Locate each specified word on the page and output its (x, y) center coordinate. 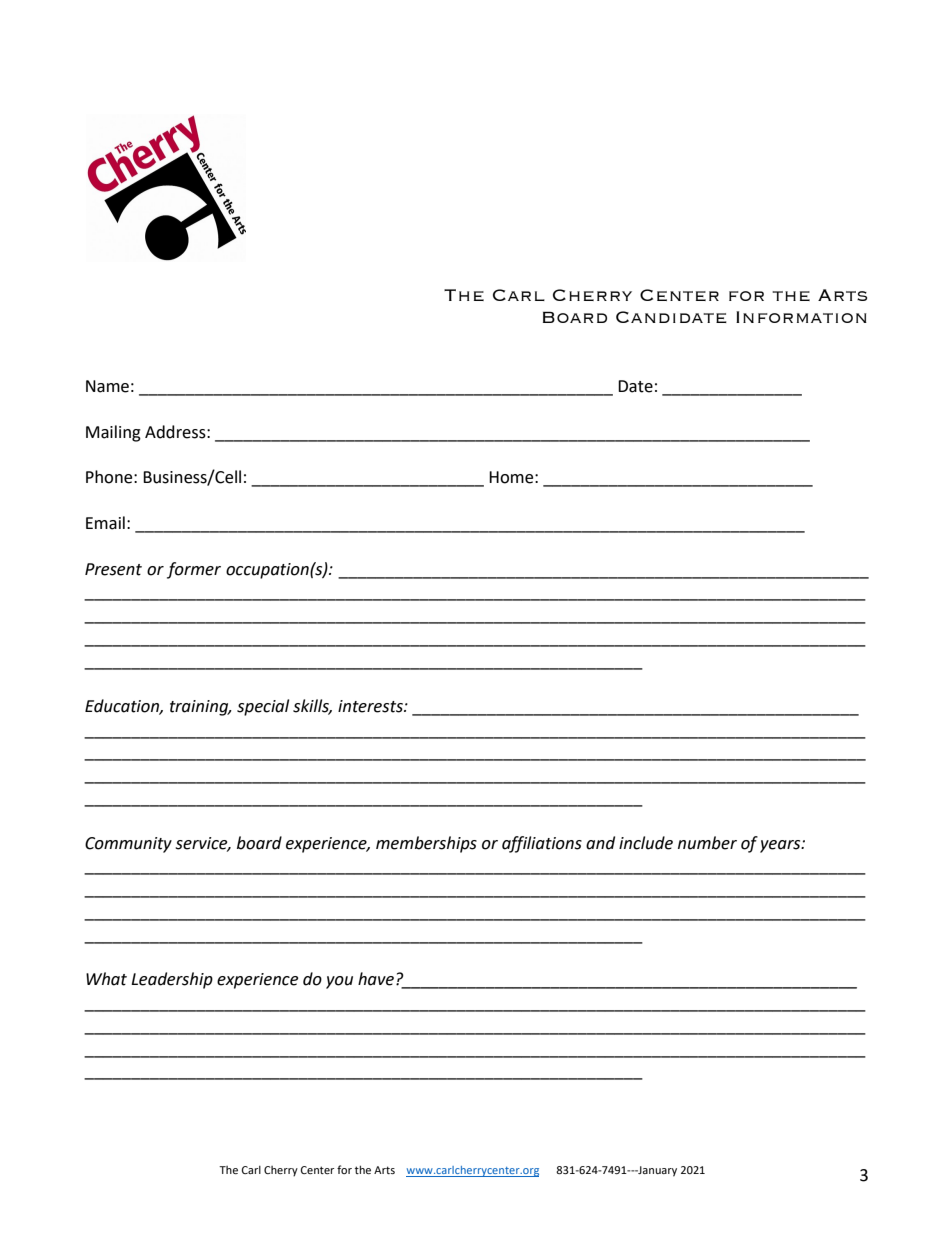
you (339, 982)
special (263, 707)
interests (371, 706)
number (707, 843)
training (200, 708)
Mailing (113, 433)
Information (801, 317)
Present (113, 569)
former (194, 570)
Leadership (172, 980)
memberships (426, 844)
